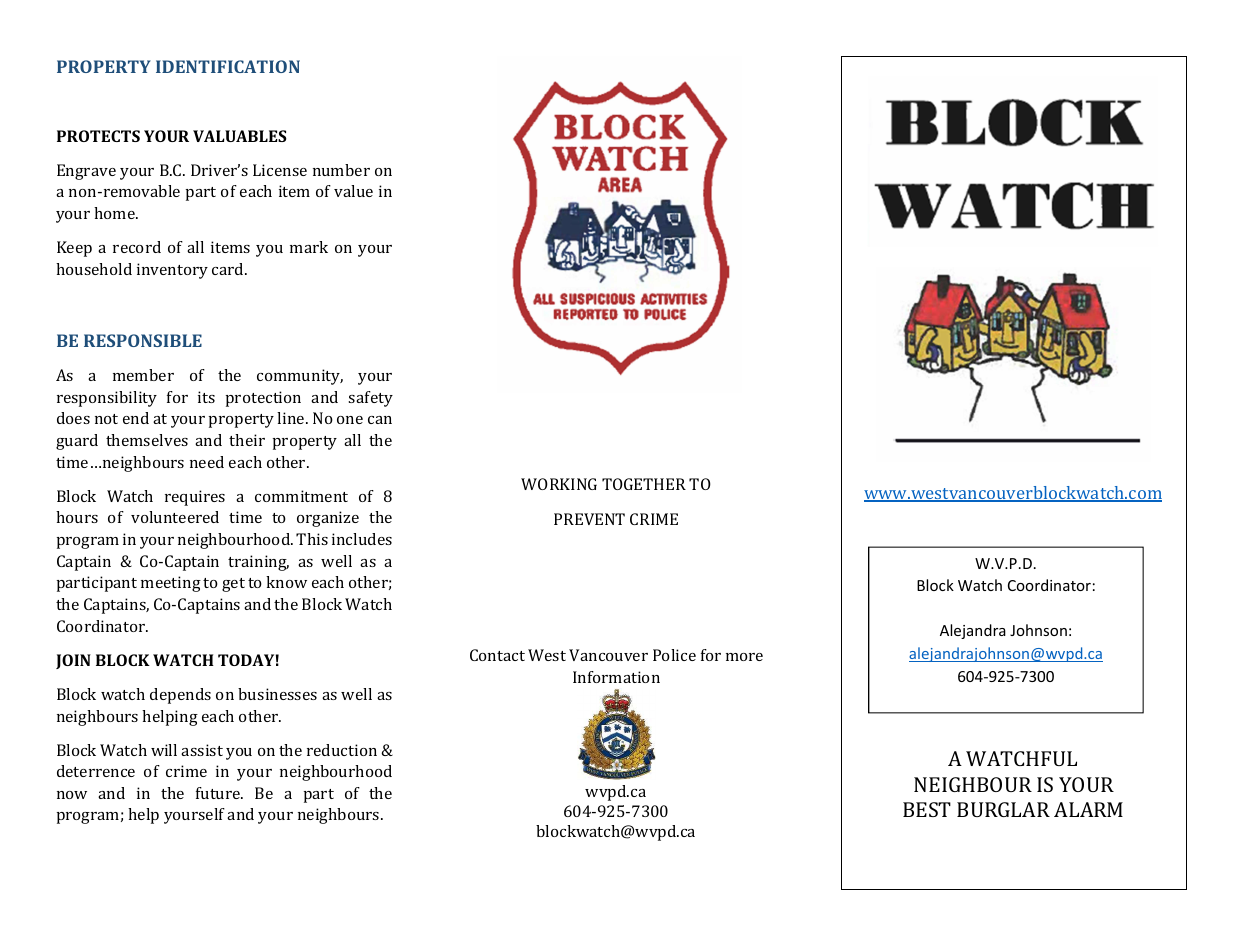  What do you see at coordinates (341, 170) in the screenshot?
I see `number` at bounding box center [341, 170].
